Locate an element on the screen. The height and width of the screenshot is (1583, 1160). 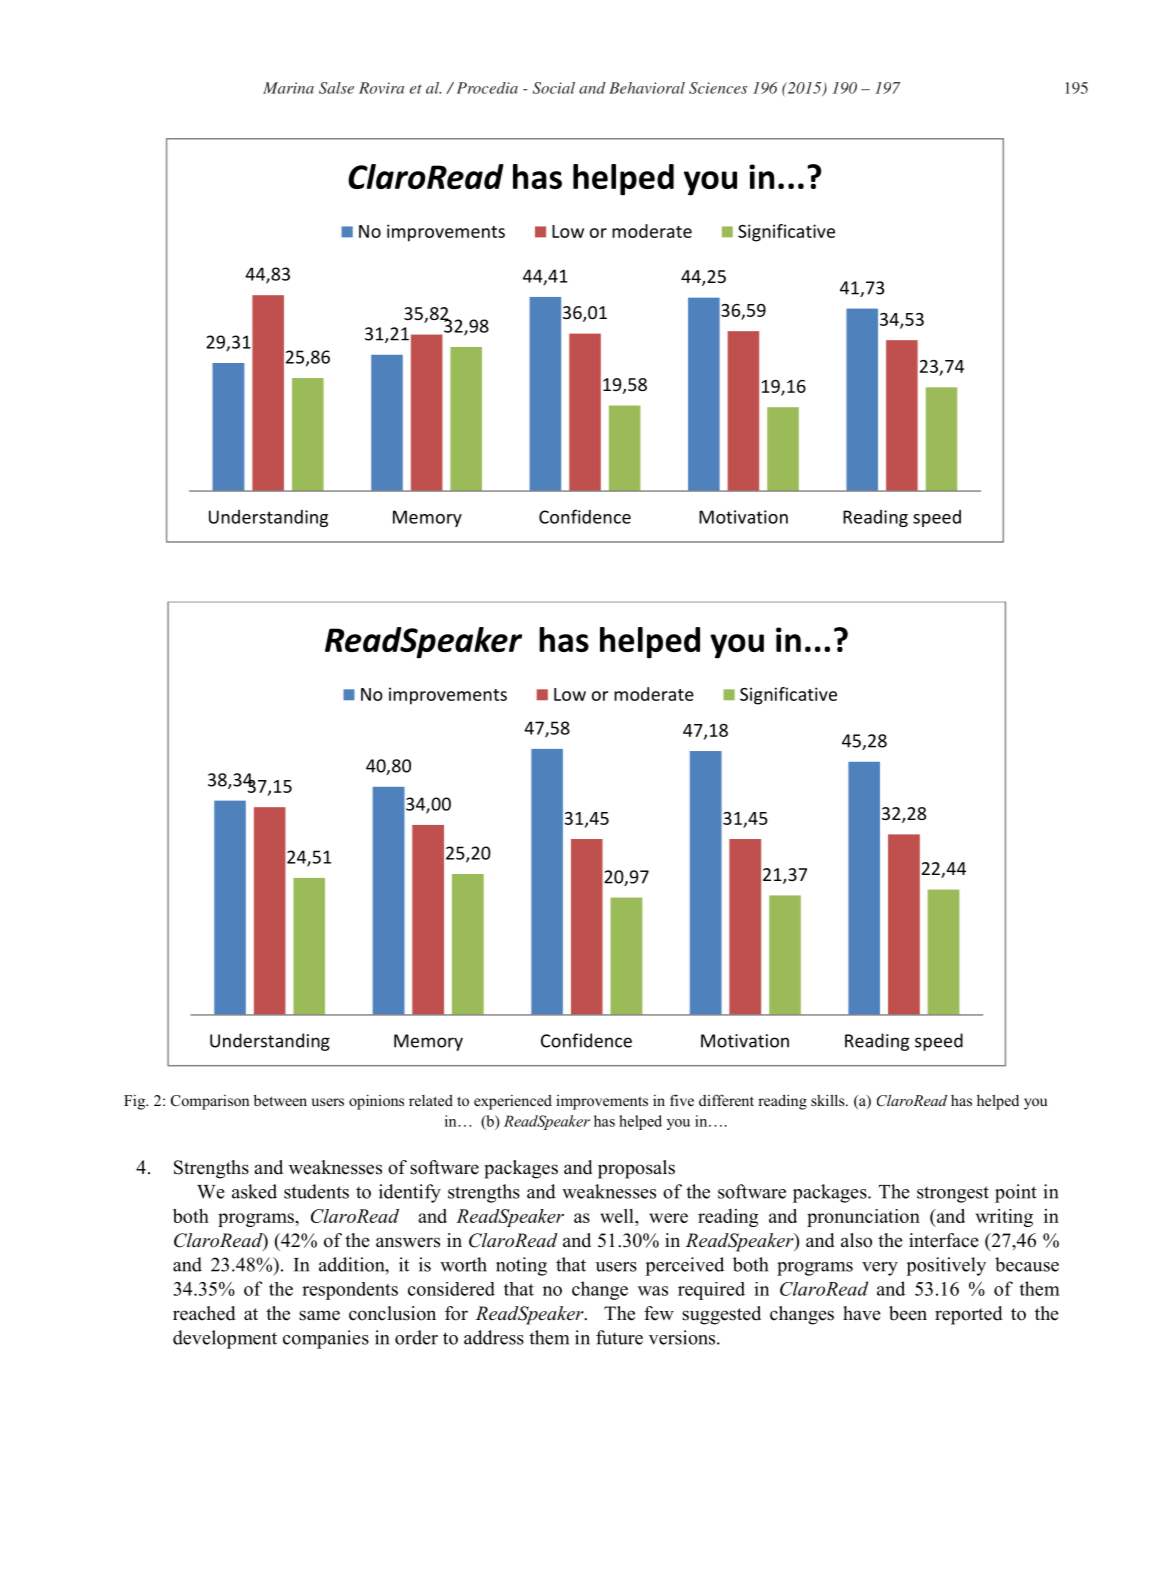
Behavioral is located at coordinates (647, 88).
